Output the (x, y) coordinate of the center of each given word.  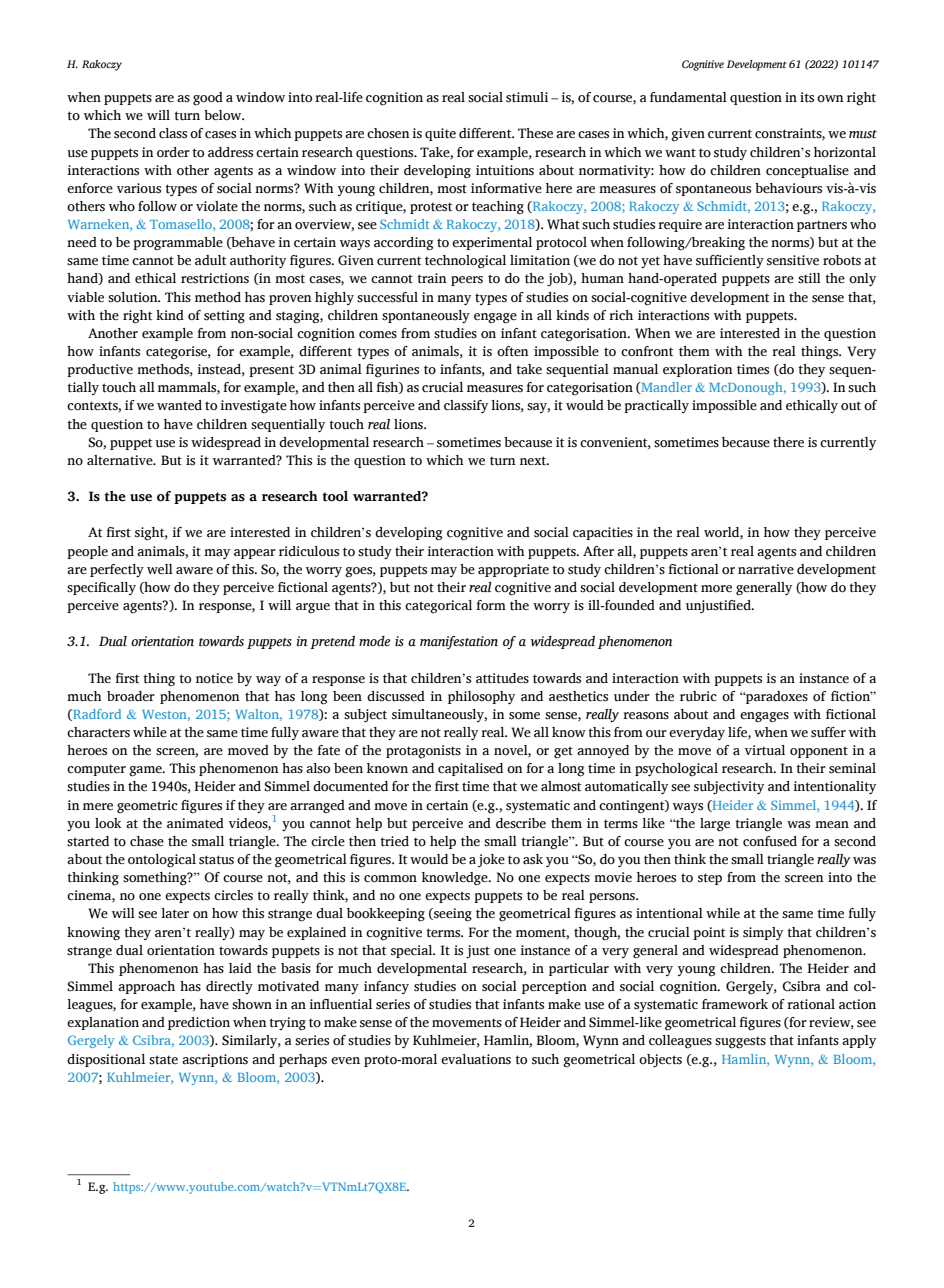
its (807, 97)
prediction (199, 1023)
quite (440, 134)
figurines (392, 371)
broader (131, 696)
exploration (698, 370)
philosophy (481, 697)
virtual (765, 750)
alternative (121, 460)
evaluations (476, 1059)
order (173, 152)
